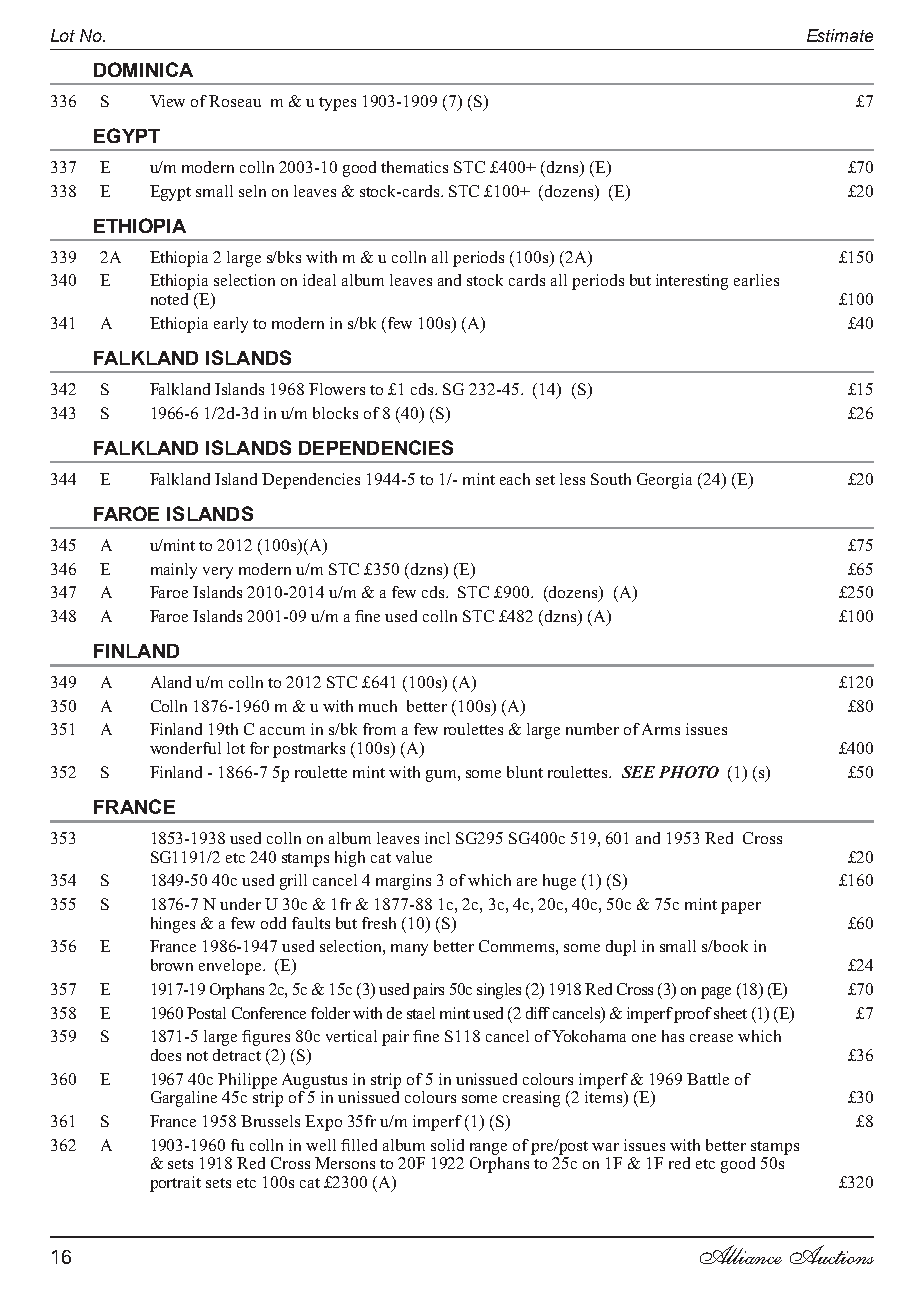 This screenshot has width=924, height=1311. What do you see at coordinates (259, 748) in the screenshot?
I see `for` at bounding box center [259, 748].
